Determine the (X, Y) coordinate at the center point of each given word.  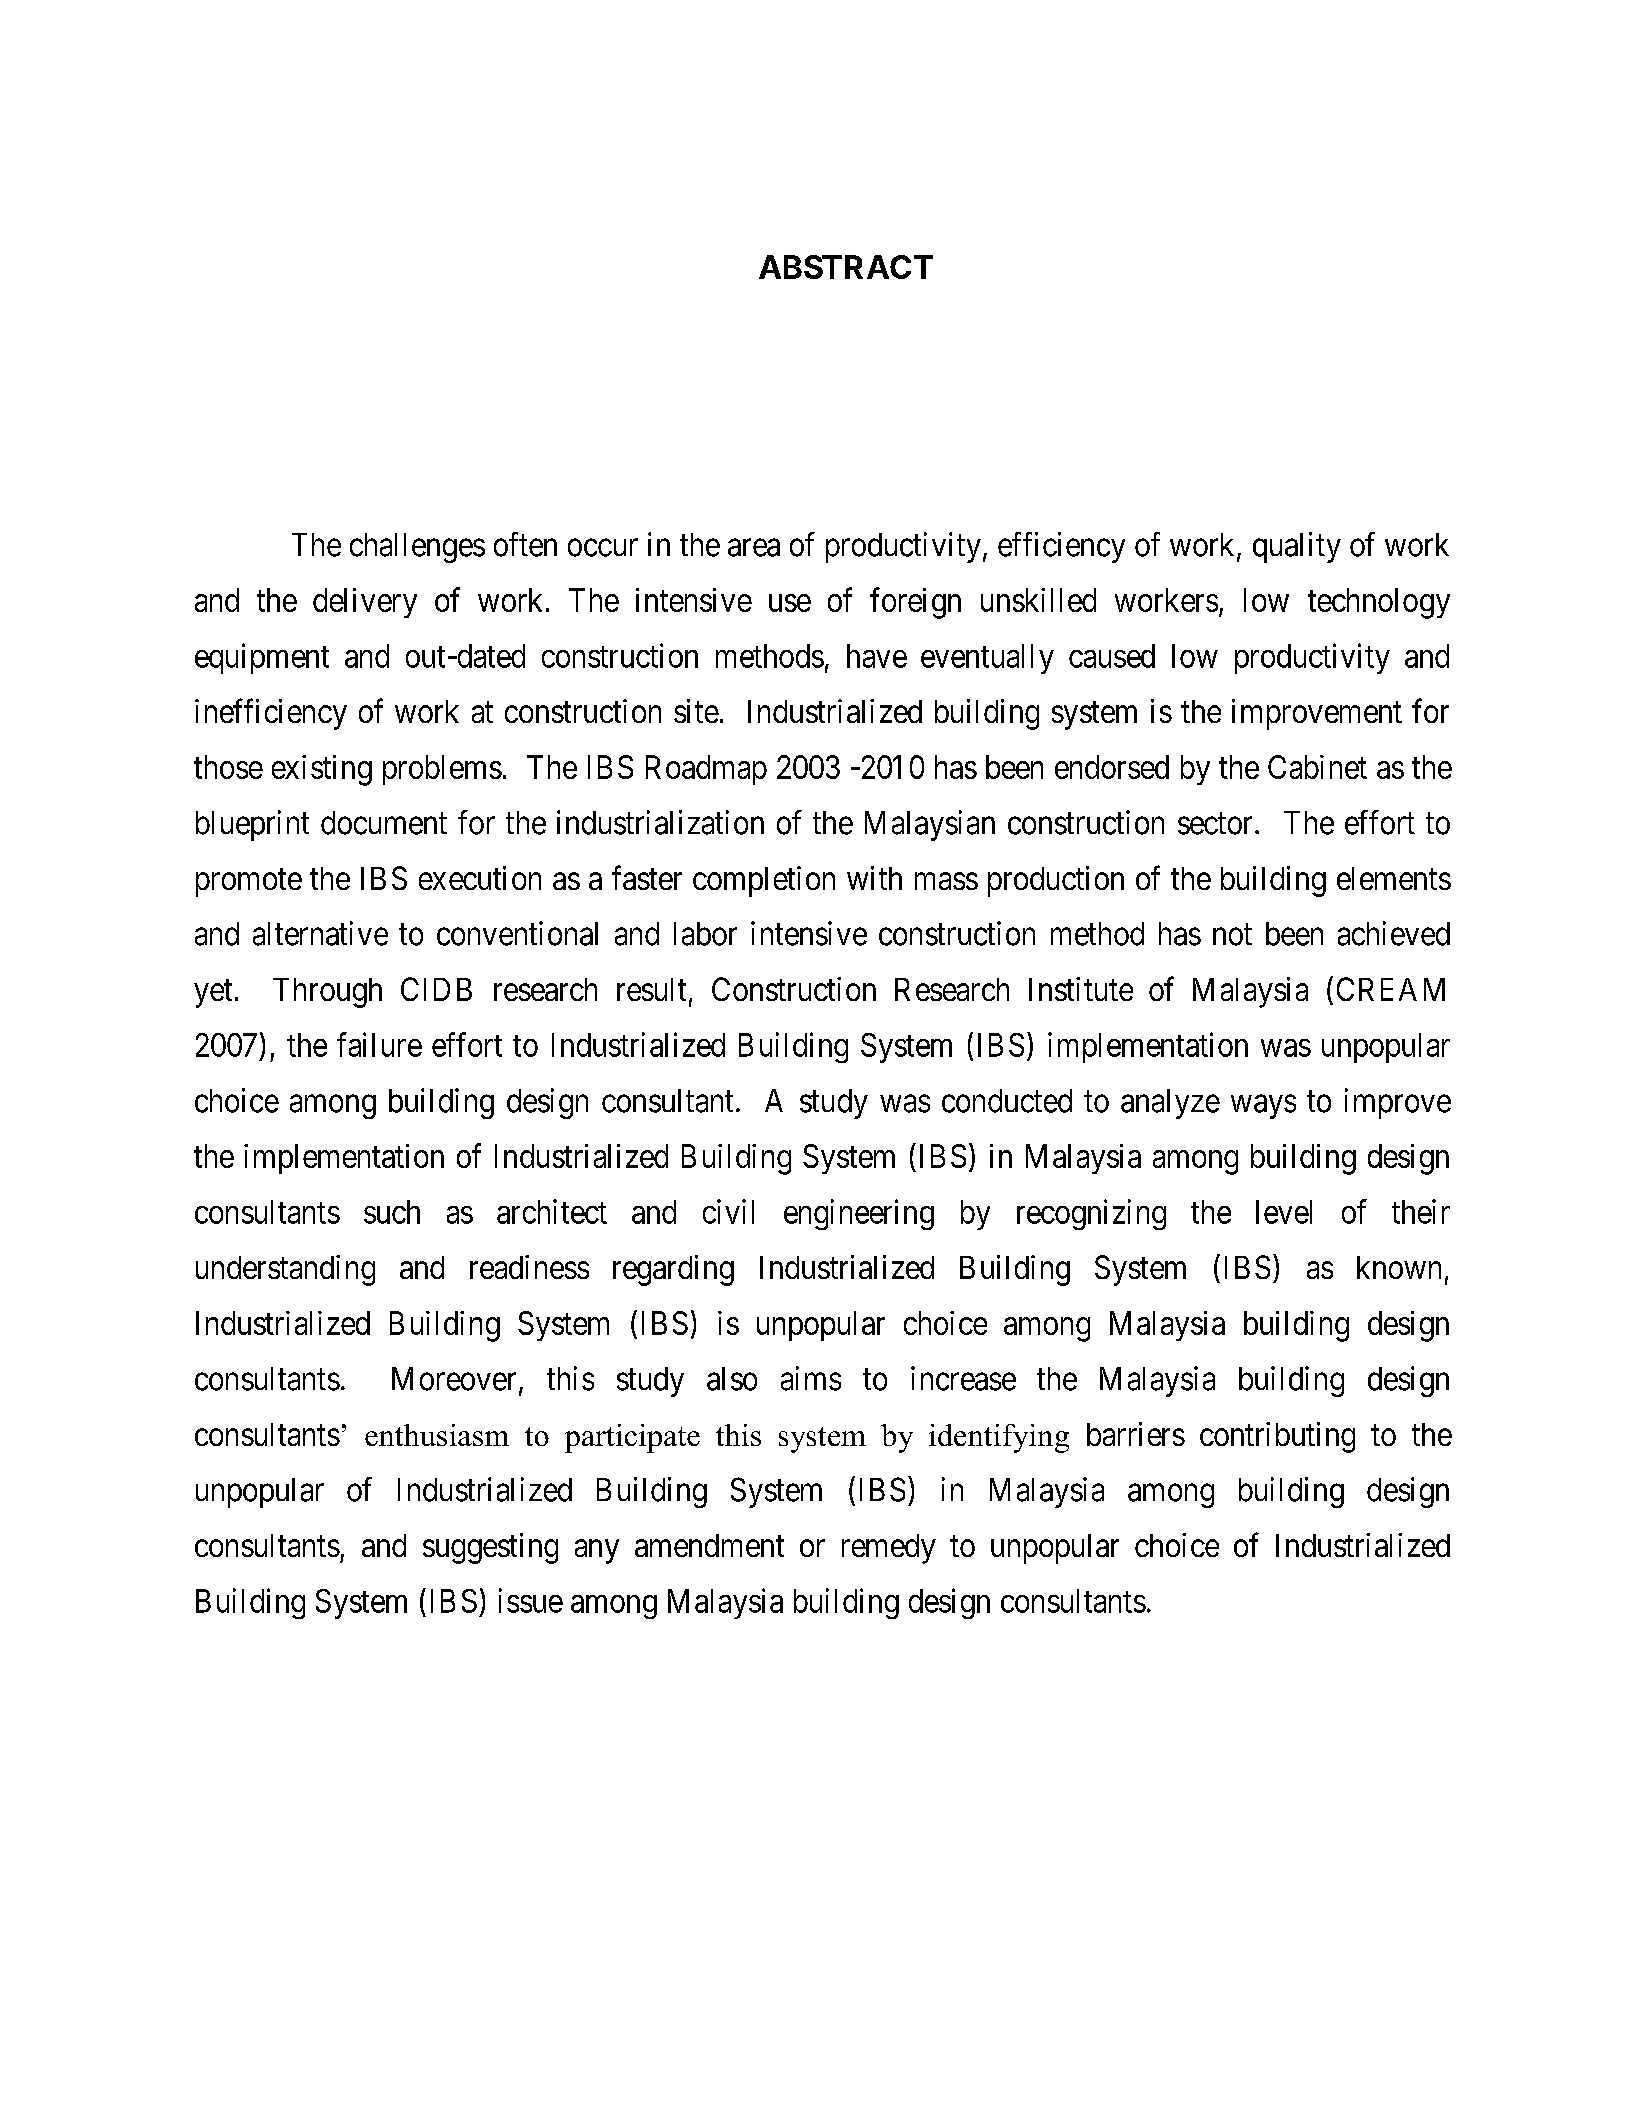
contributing (1277, 1437)
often (525, 544)
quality (1297, 547)
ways (1263, 1107)
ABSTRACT (846, 267)
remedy (889, 1549)
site (696, 711)
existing (322, 770)
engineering (859, 1214)
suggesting (490, 1548)
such (392, 1212)
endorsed (1112, 767)
